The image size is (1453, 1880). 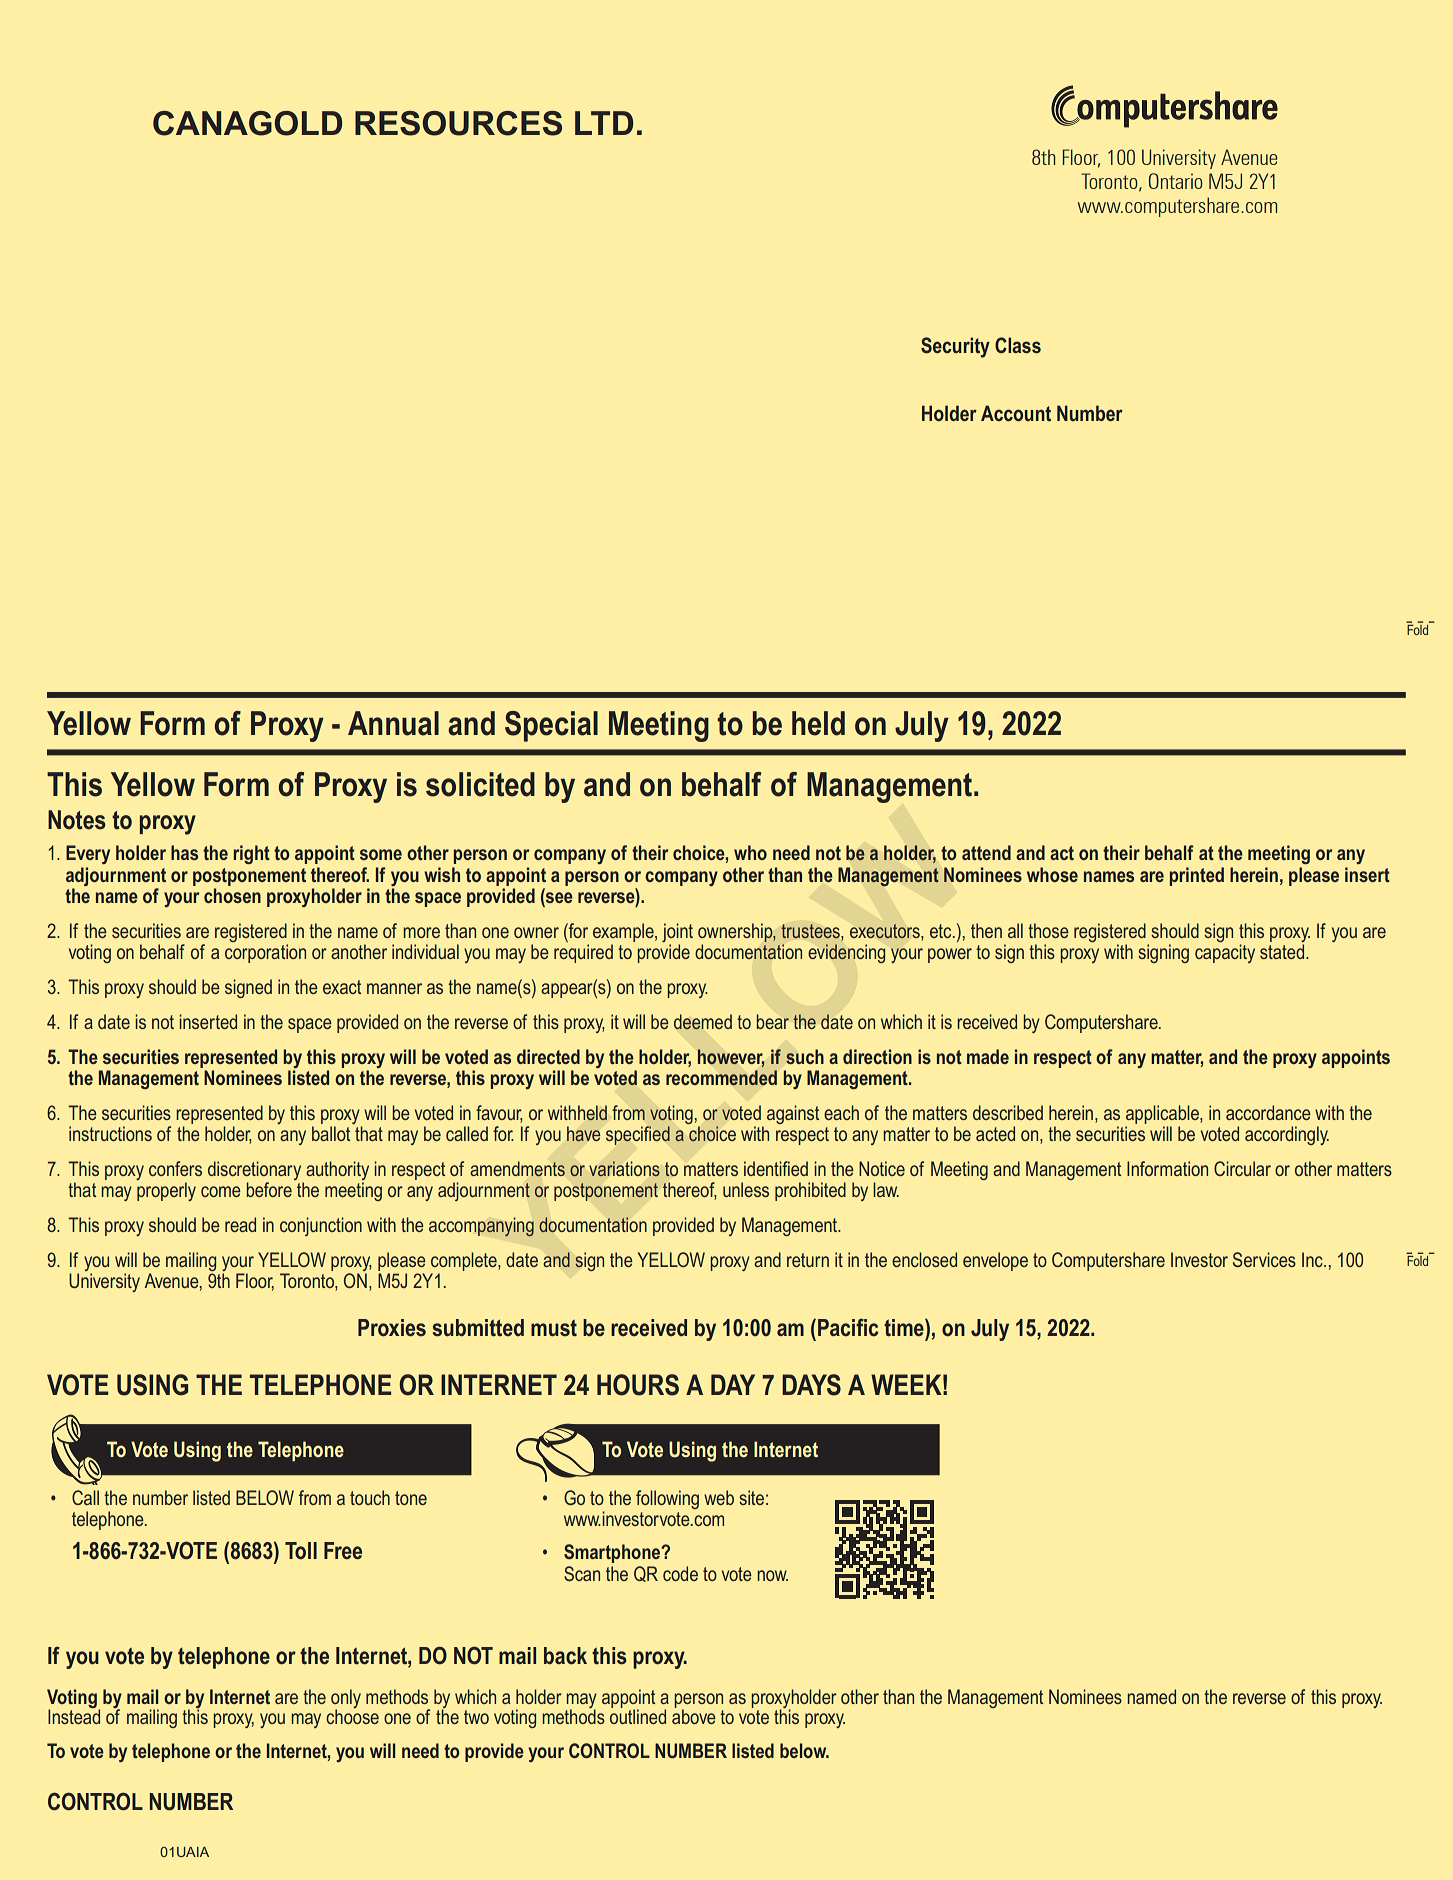 What do you see at coordinates (604, 123) in the screenshot?
I see `LTD` at bounding box center [604, 123].
